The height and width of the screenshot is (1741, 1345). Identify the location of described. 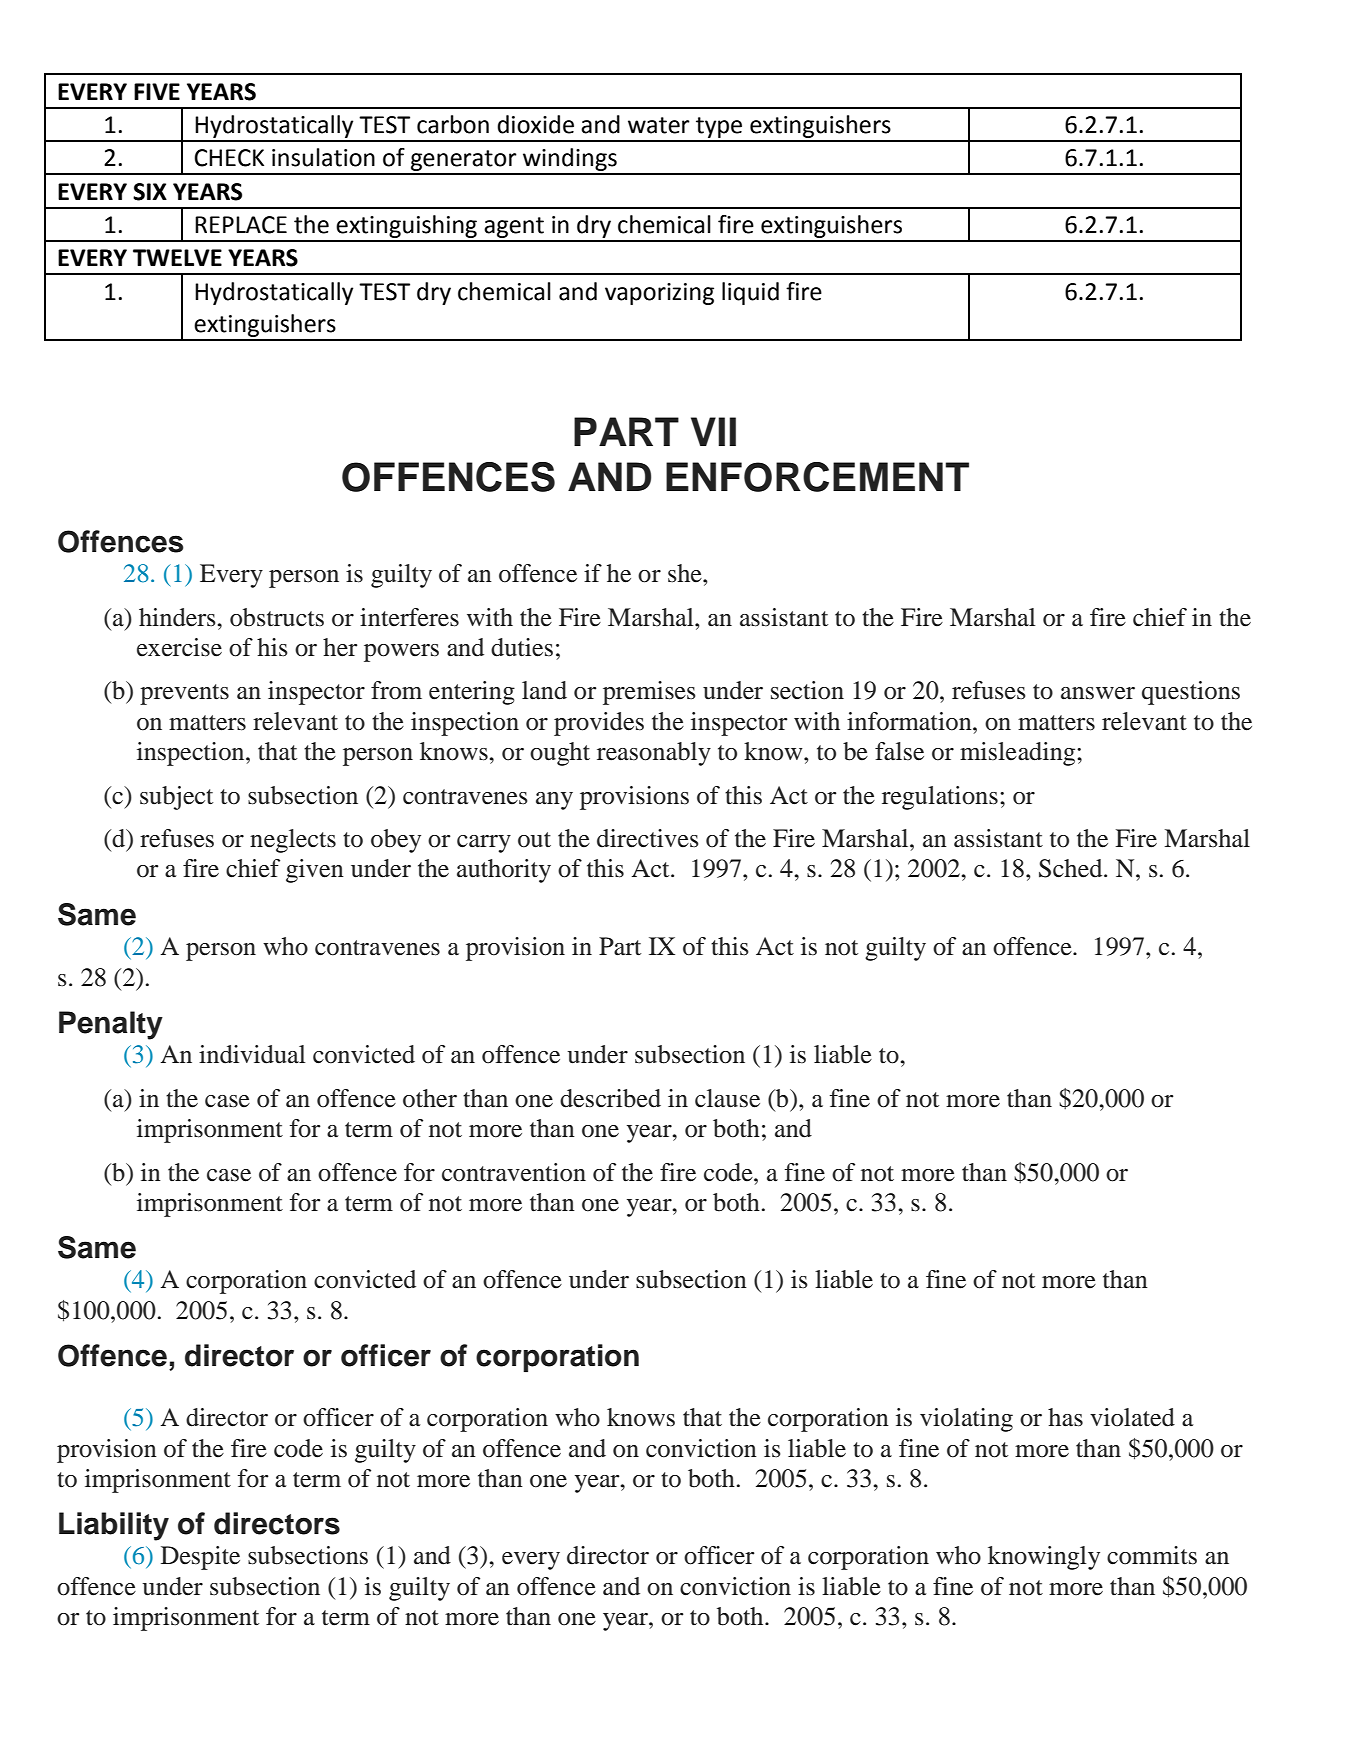
(610, 1098).
